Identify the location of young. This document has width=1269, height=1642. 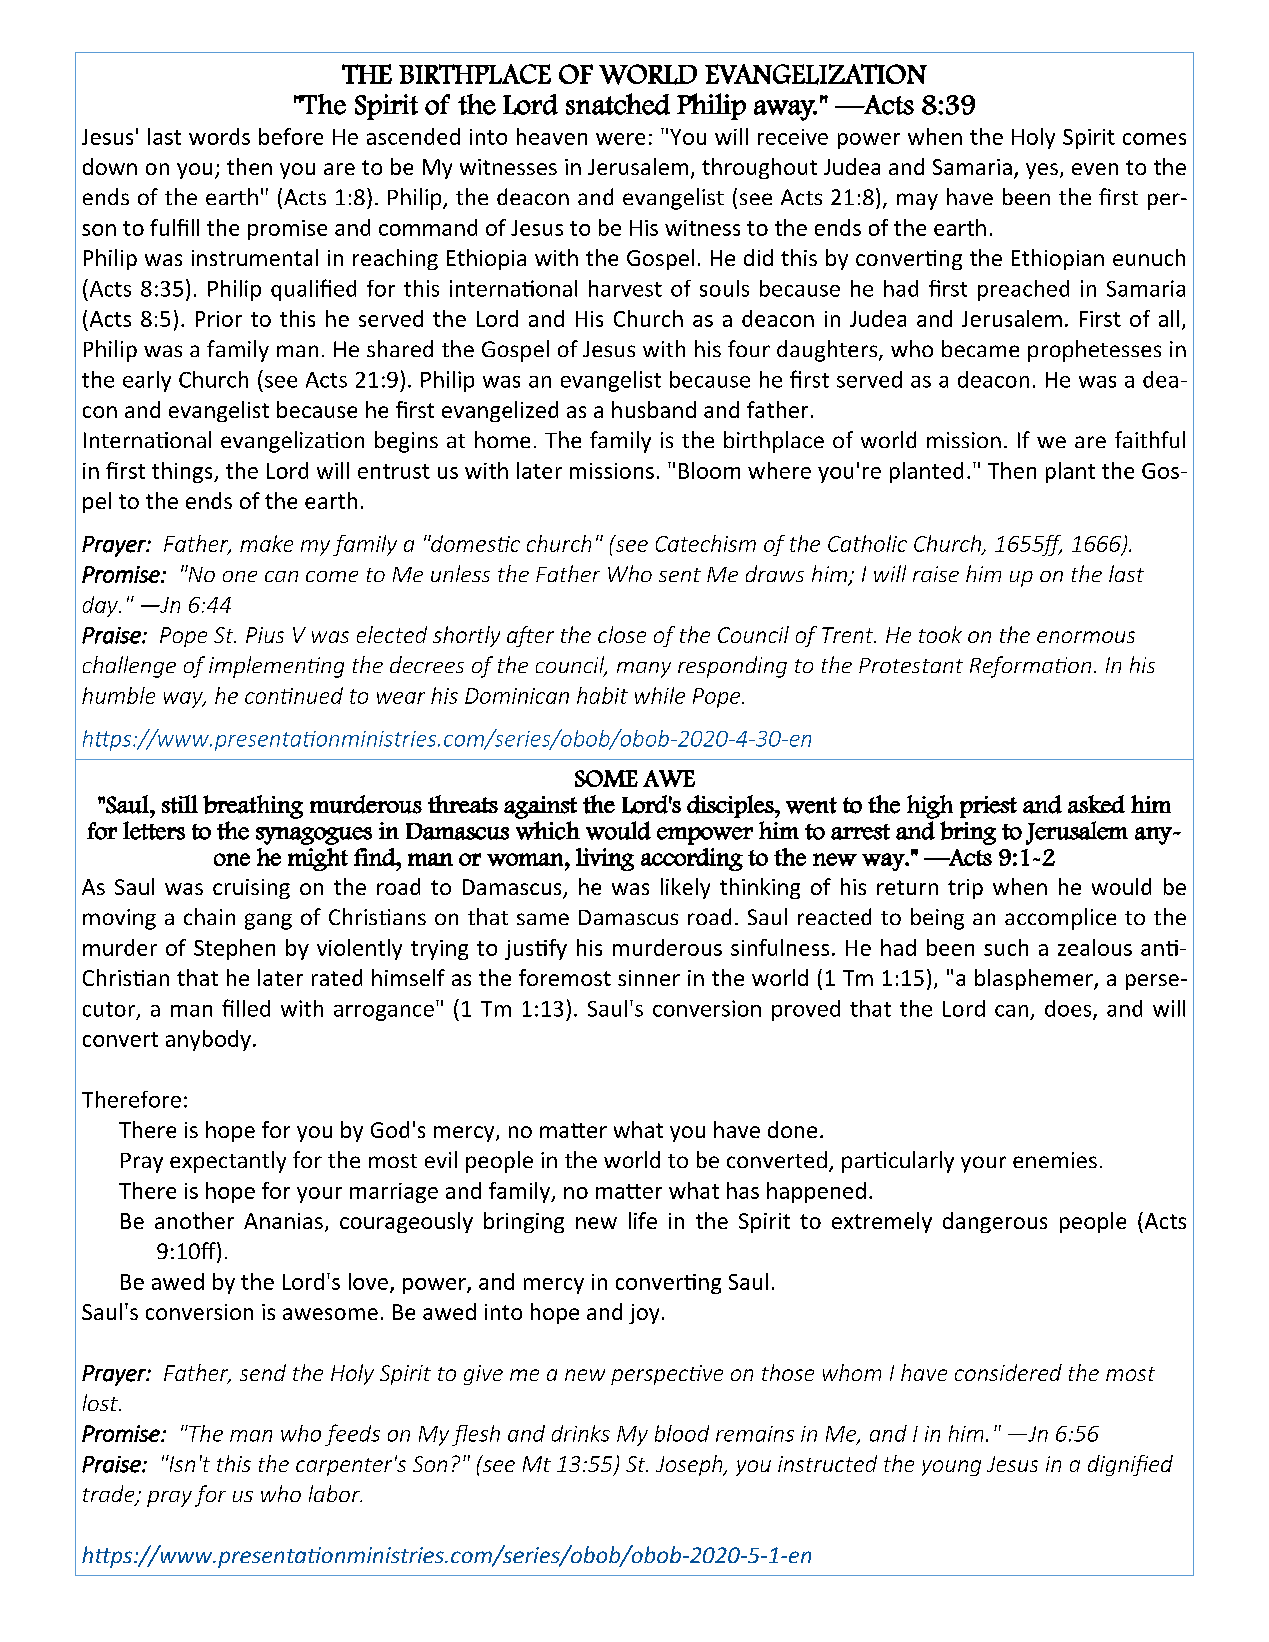
(951, 1468).
